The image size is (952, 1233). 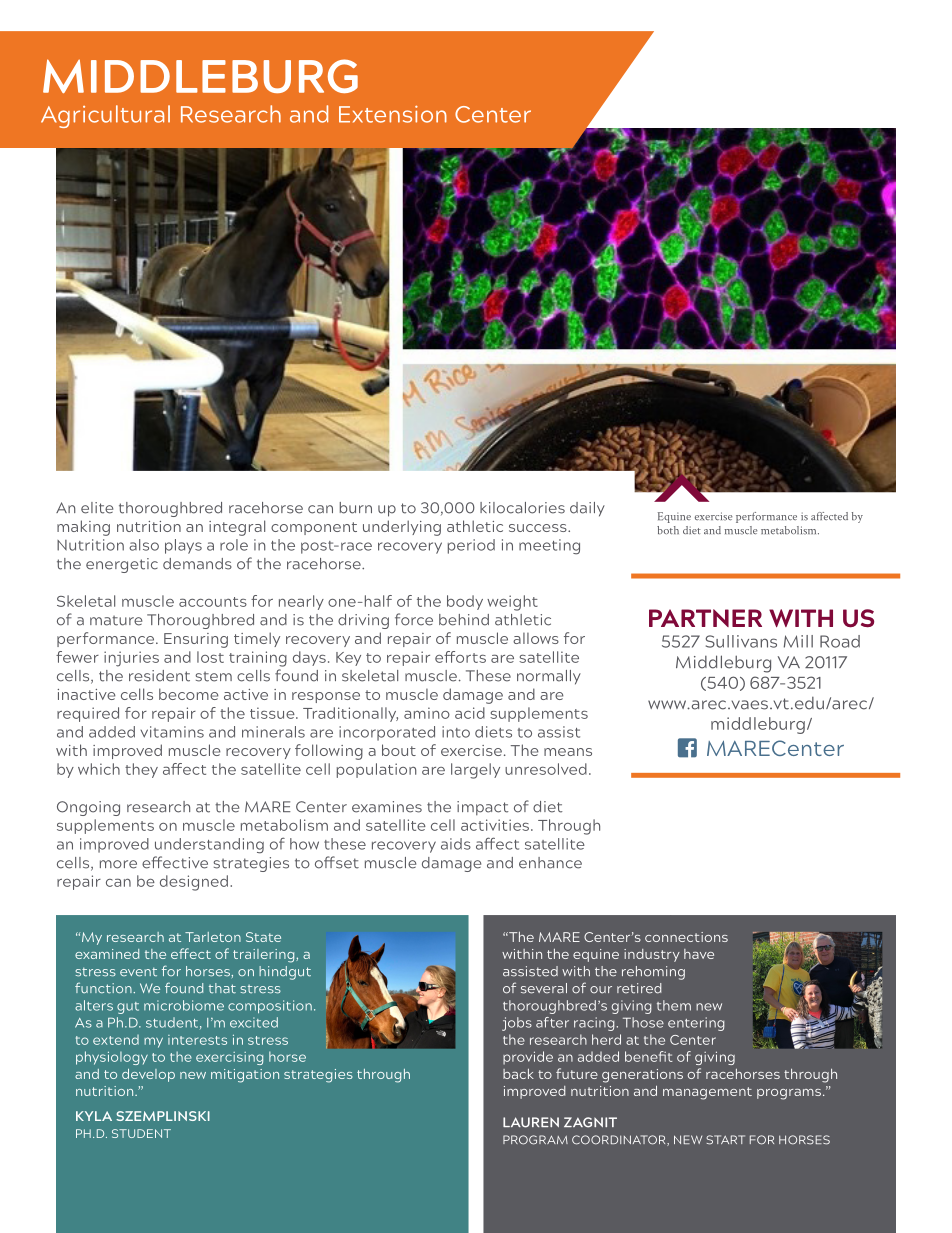 I want to click on kilocalories, so click(x=522, y=508).
